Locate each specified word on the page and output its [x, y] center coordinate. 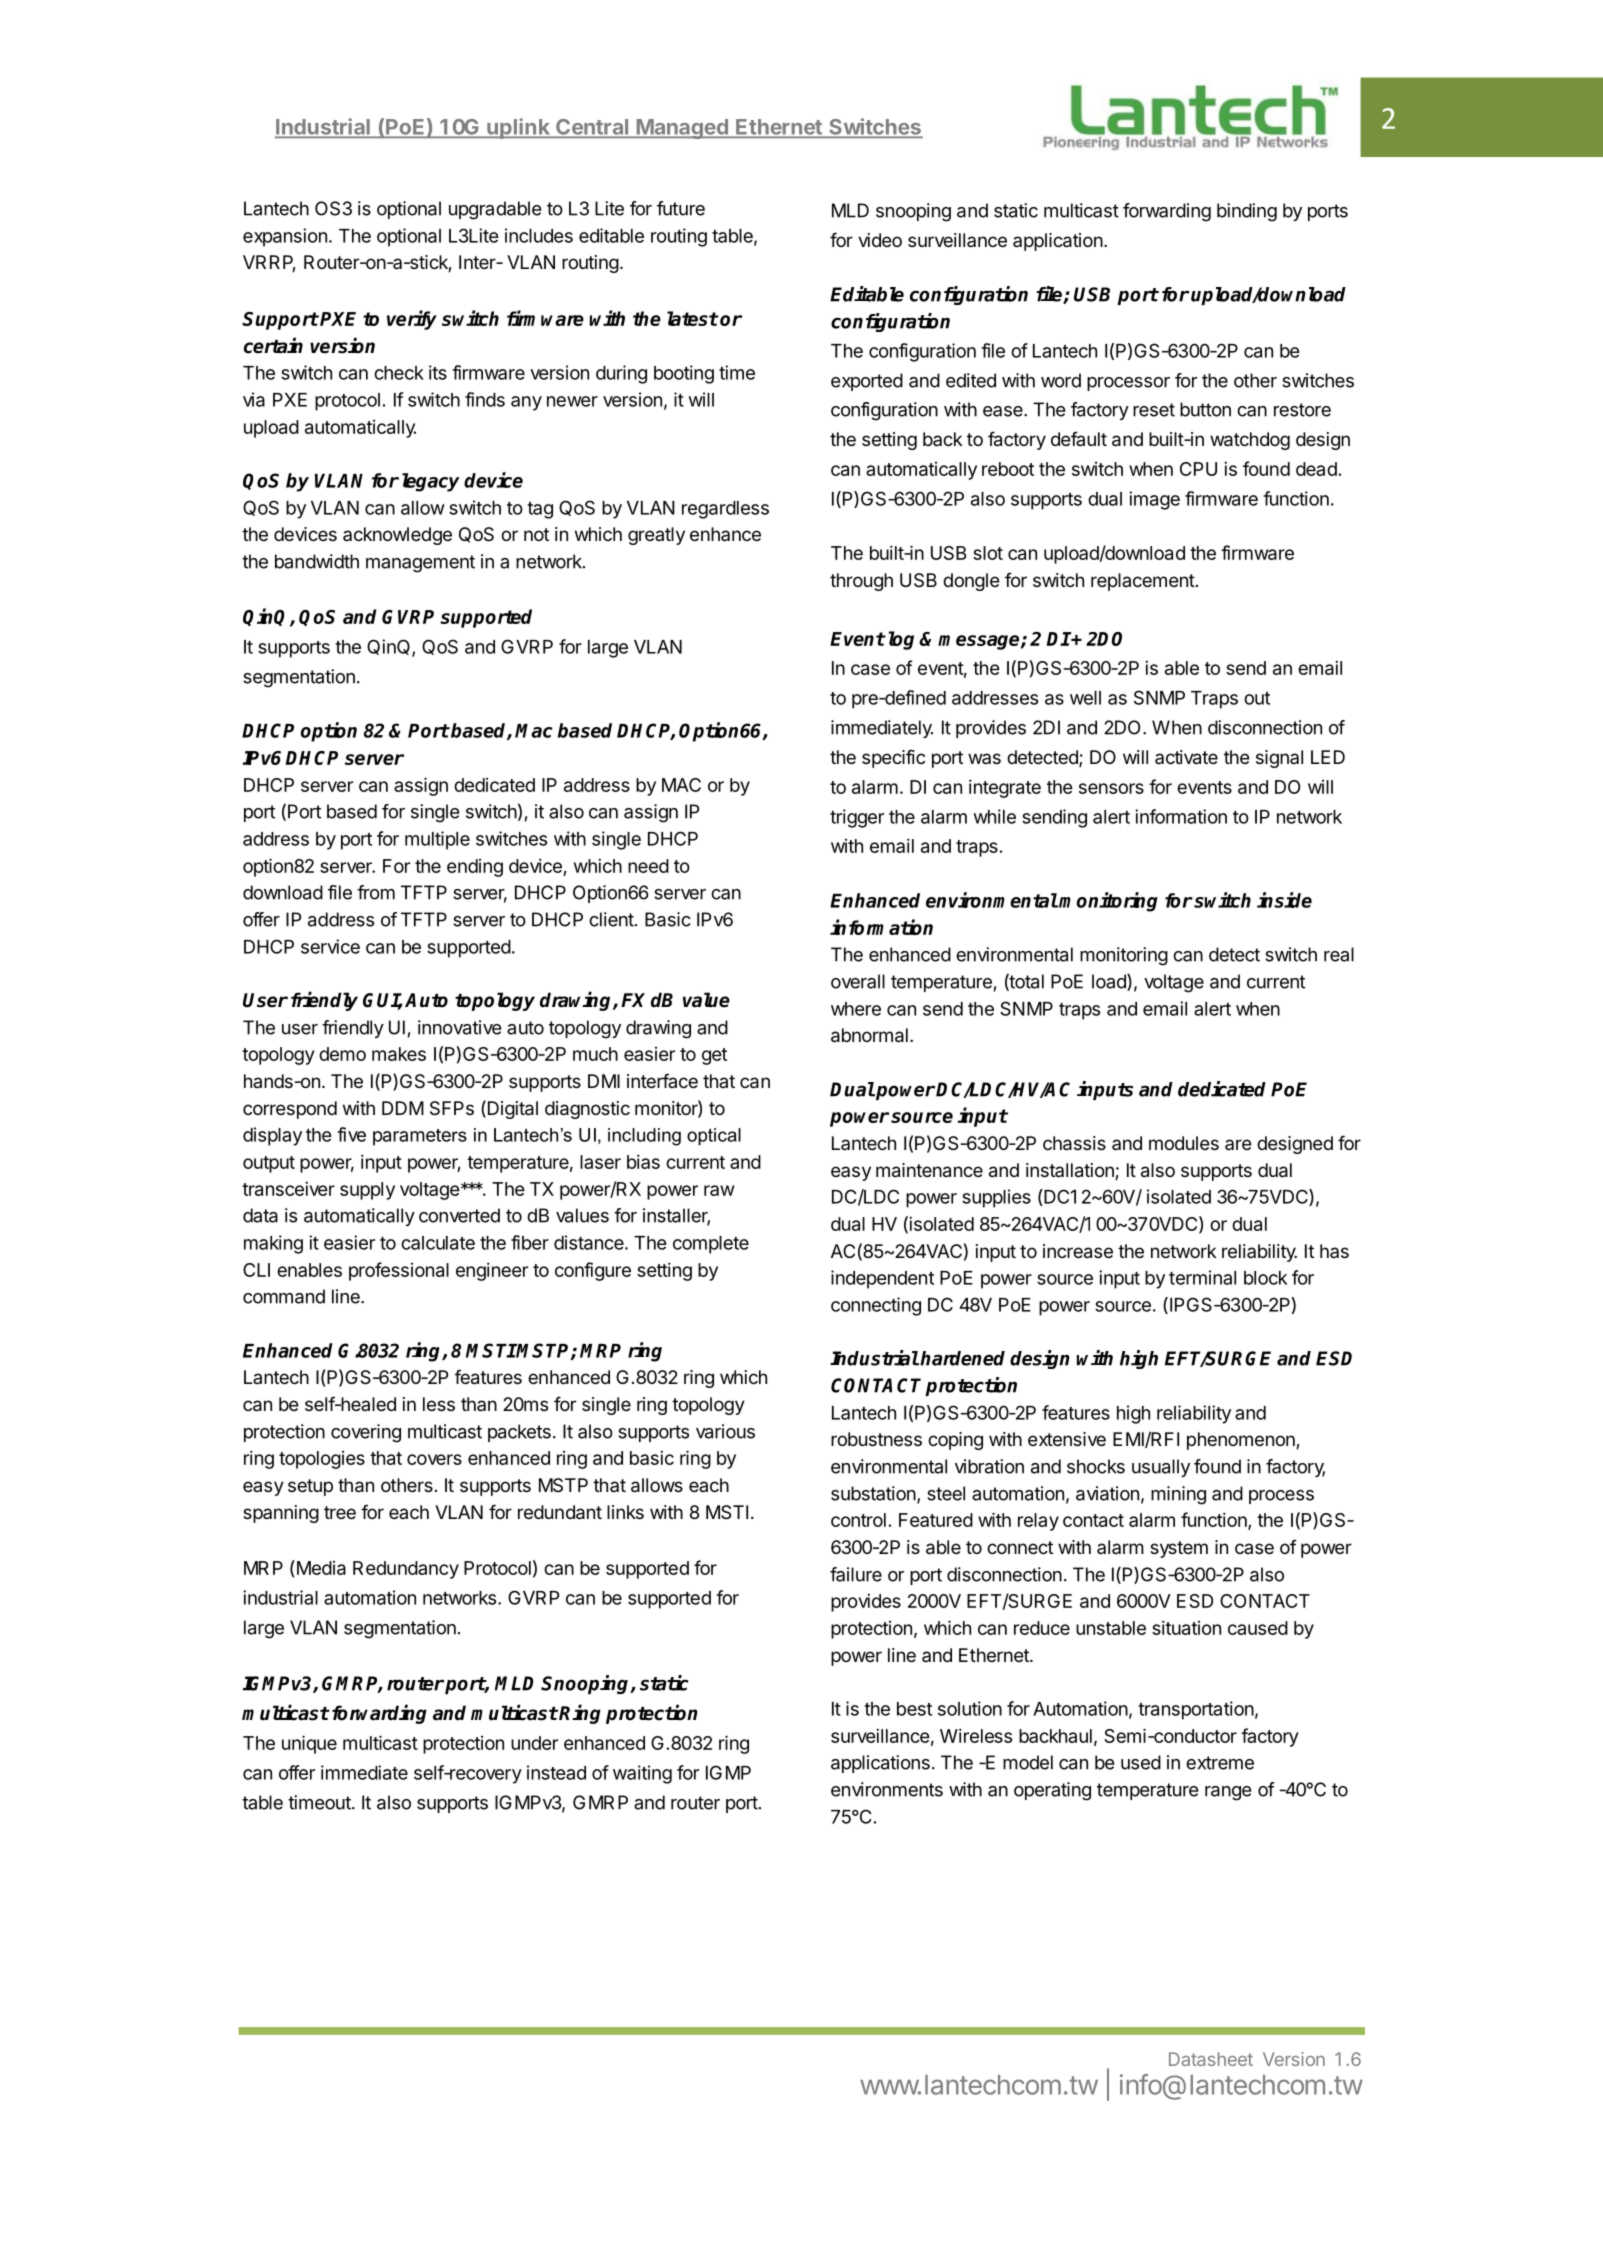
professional [399, 1271]
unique [309, 1744]
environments [887, 1789]
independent [882, 1279]
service [330, 946]
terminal [1202, 1277]
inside [1284, 900]
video [880, 240]
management [420, 564]
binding [1247, 212]
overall [858, 981]
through [861, 582]
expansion [285, 237]
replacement [1143, 582]
